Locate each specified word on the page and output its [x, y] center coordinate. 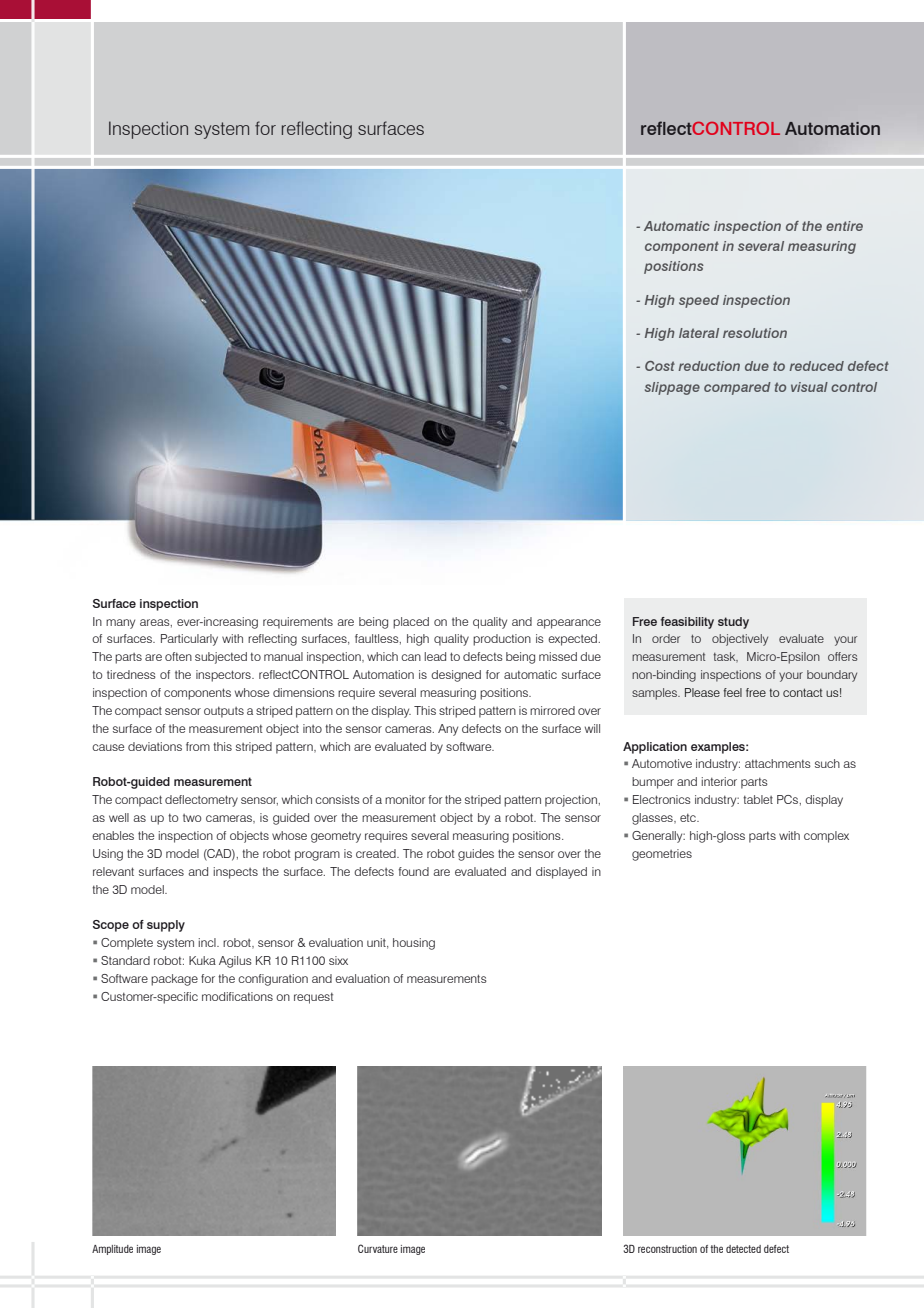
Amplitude [112, 1250]
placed [411, 623]
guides [476, 855]
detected [743, 1249]
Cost [660, 366]
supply [166, 926]
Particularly [189, 640]
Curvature [378, 1248]
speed [699, 301]
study [733, 623]
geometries [662, 855]
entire [844, 226]
